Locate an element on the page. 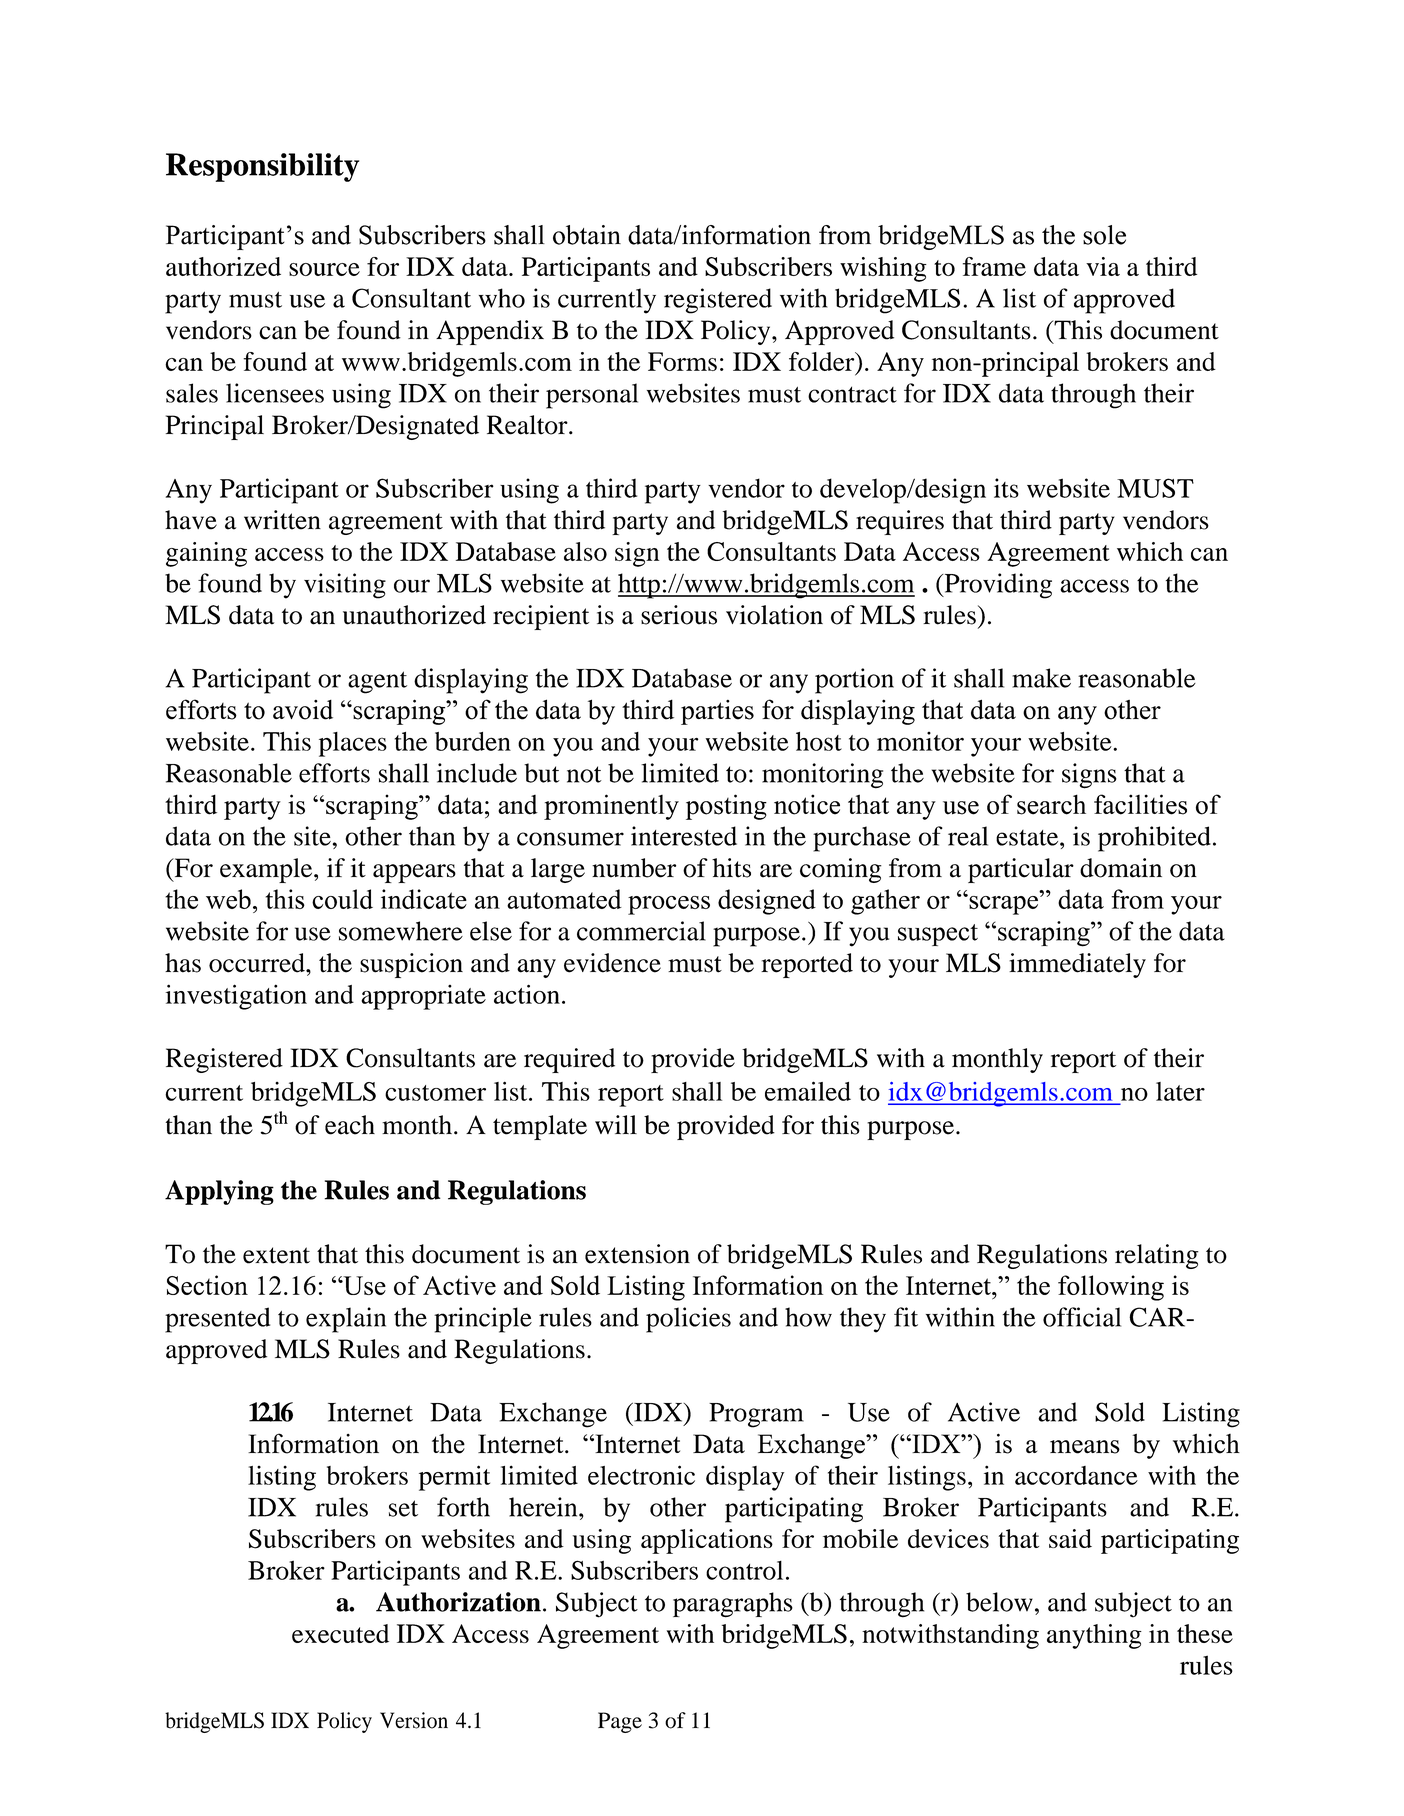  extension is located at coordinates (637, 1254).
